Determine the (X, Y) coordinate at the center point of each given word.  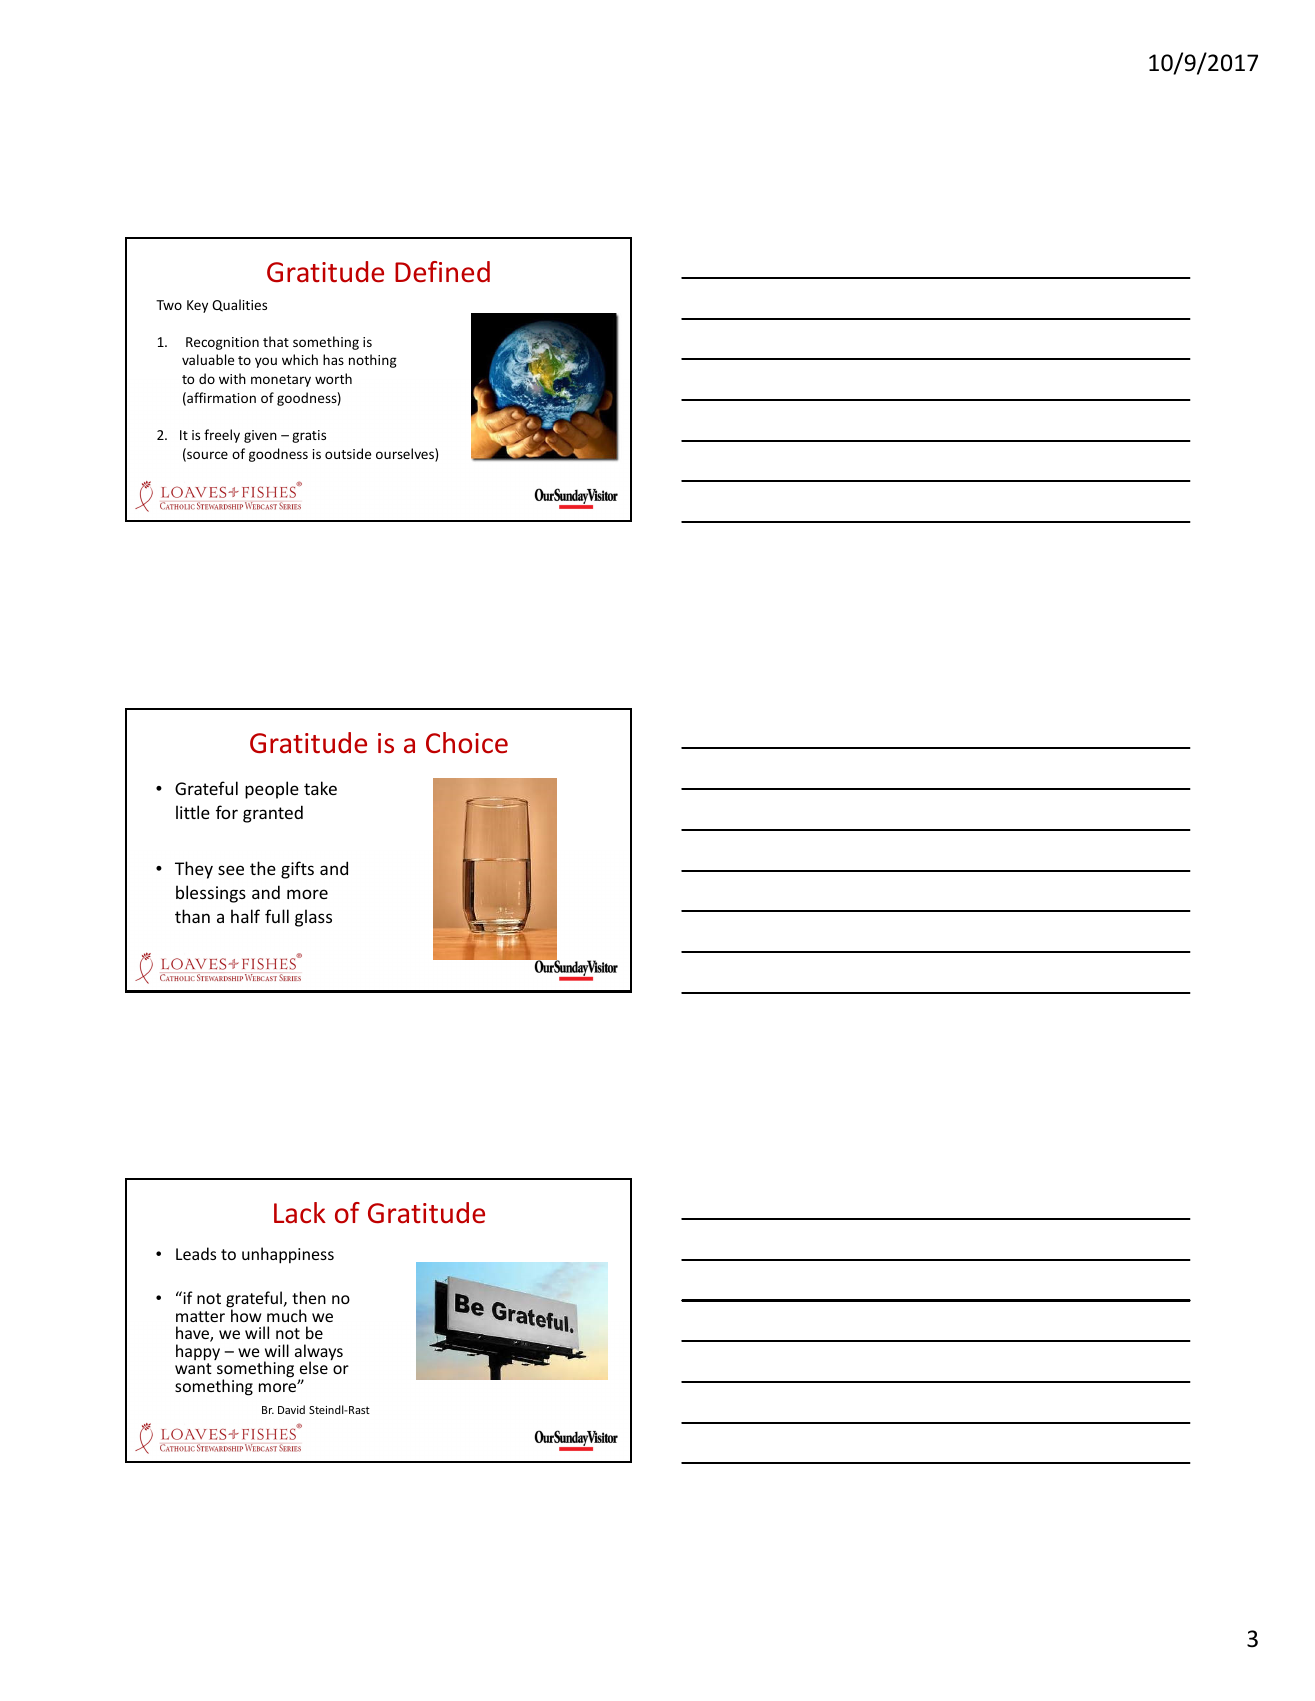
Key (197, 306)
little (193, 812)
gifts (297, 870)
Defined (442, 272)
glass (313, 918)
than (192, 916)
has (333, 359)
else (314, 1367)
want (193, 1368)
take (320, 788)
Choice (467, 743)
